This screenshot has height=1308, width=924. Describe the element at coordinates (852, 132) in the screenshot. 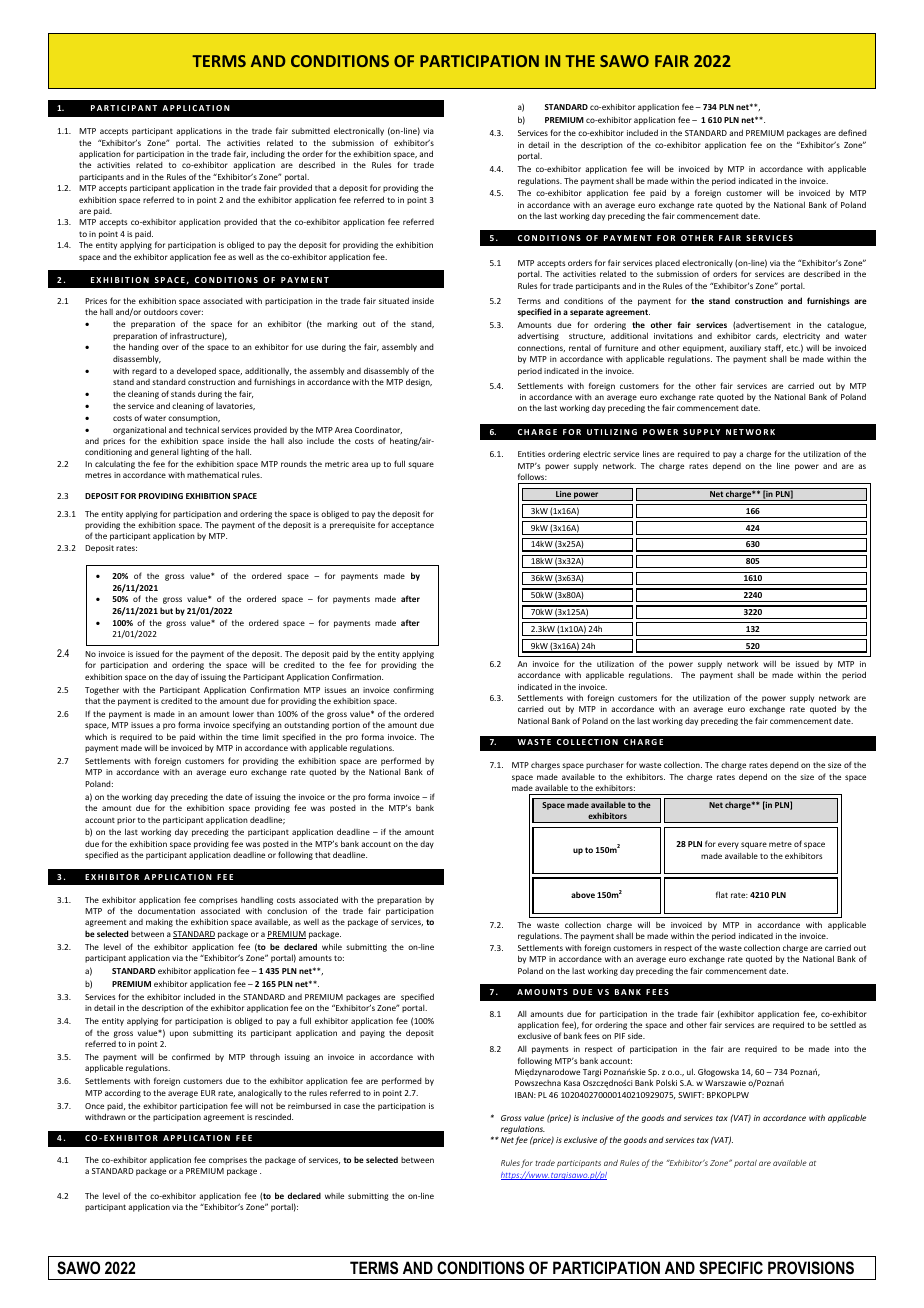

I see `defined` at that location.
